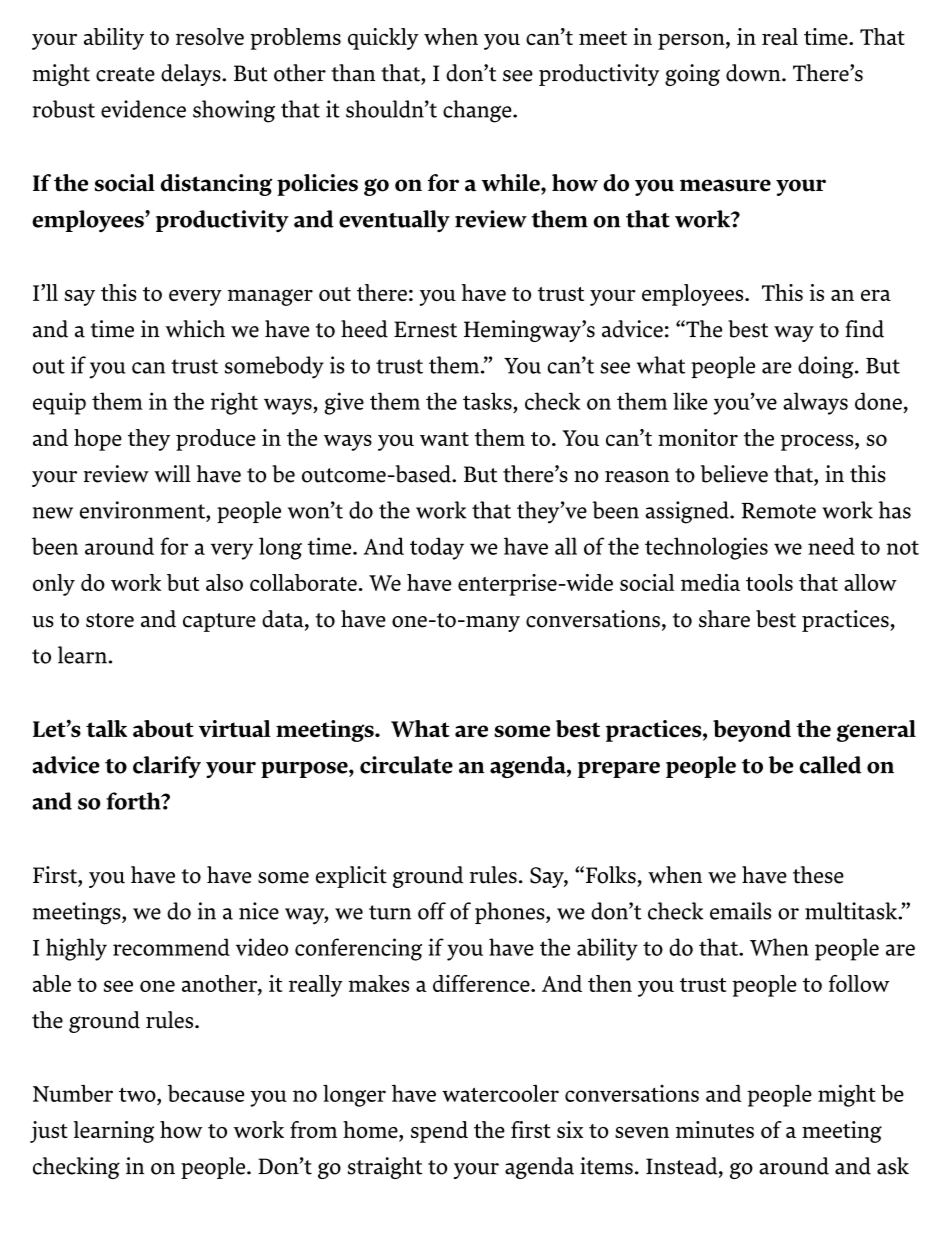 Image resolution: width=952 pixels, height=1233 pixels. Describe the element at coordinates (754, 73) in the screenshot. I see `down` at that location.
